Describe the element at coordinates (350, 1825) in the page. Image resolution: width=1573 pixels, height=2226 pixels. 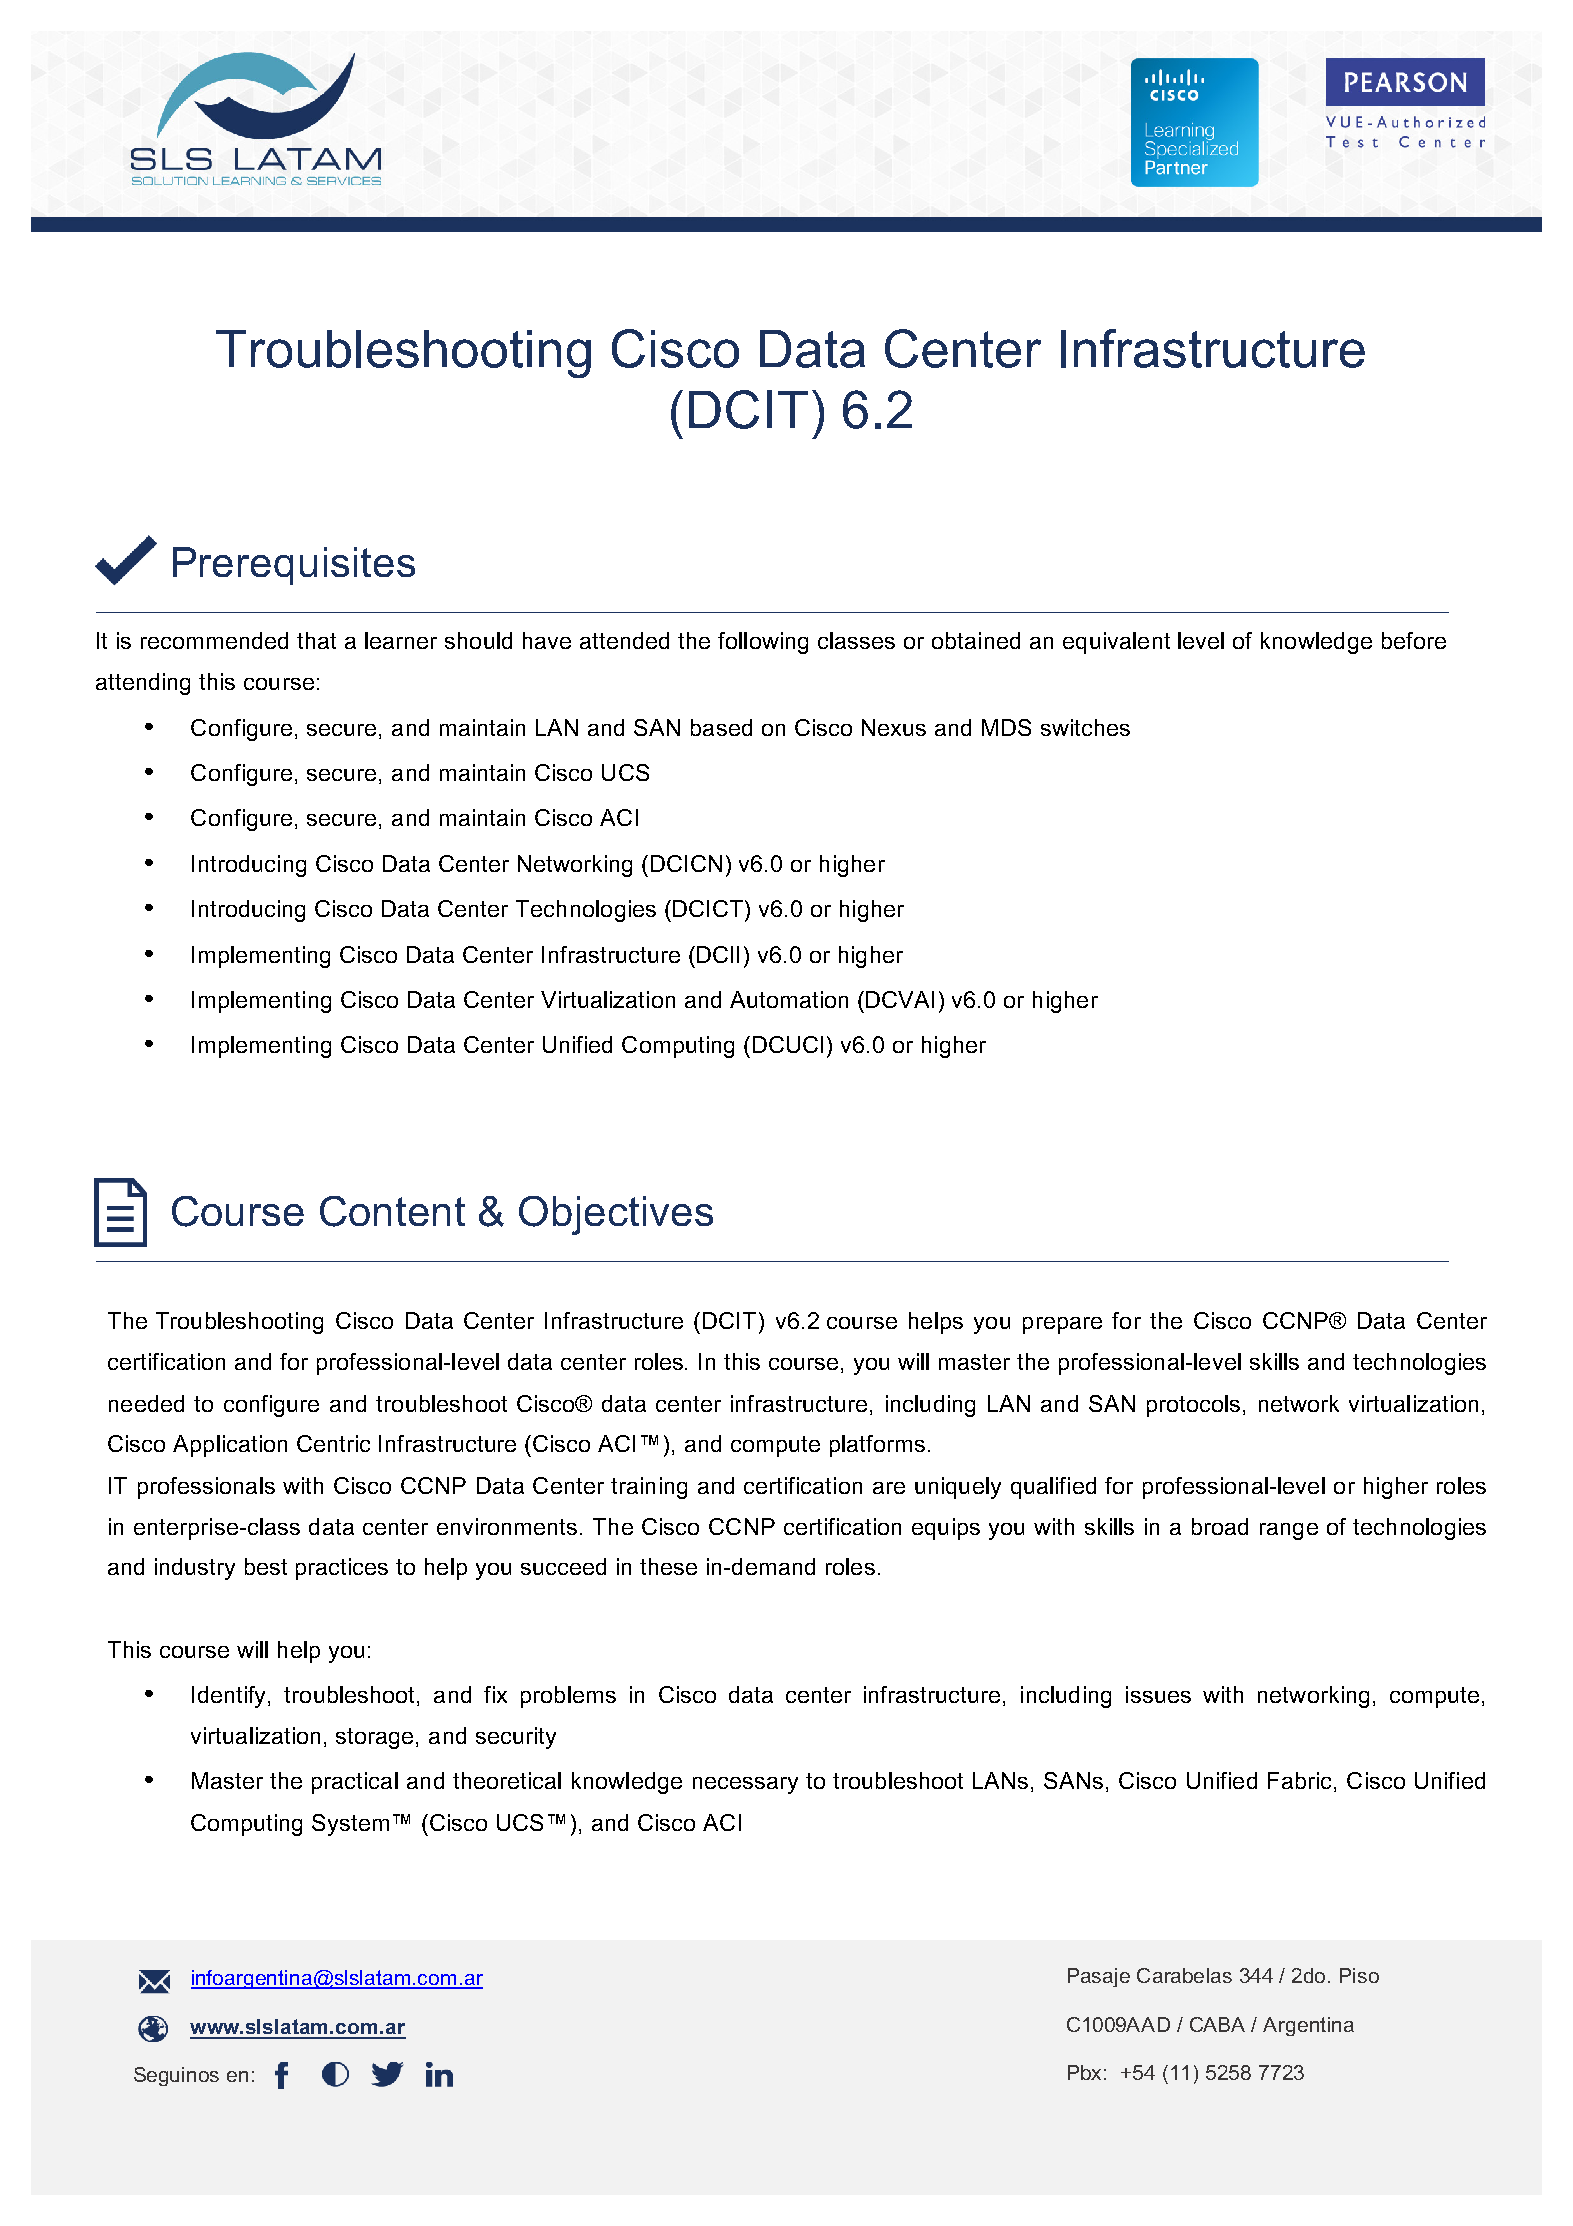
I see `System` at that location.
